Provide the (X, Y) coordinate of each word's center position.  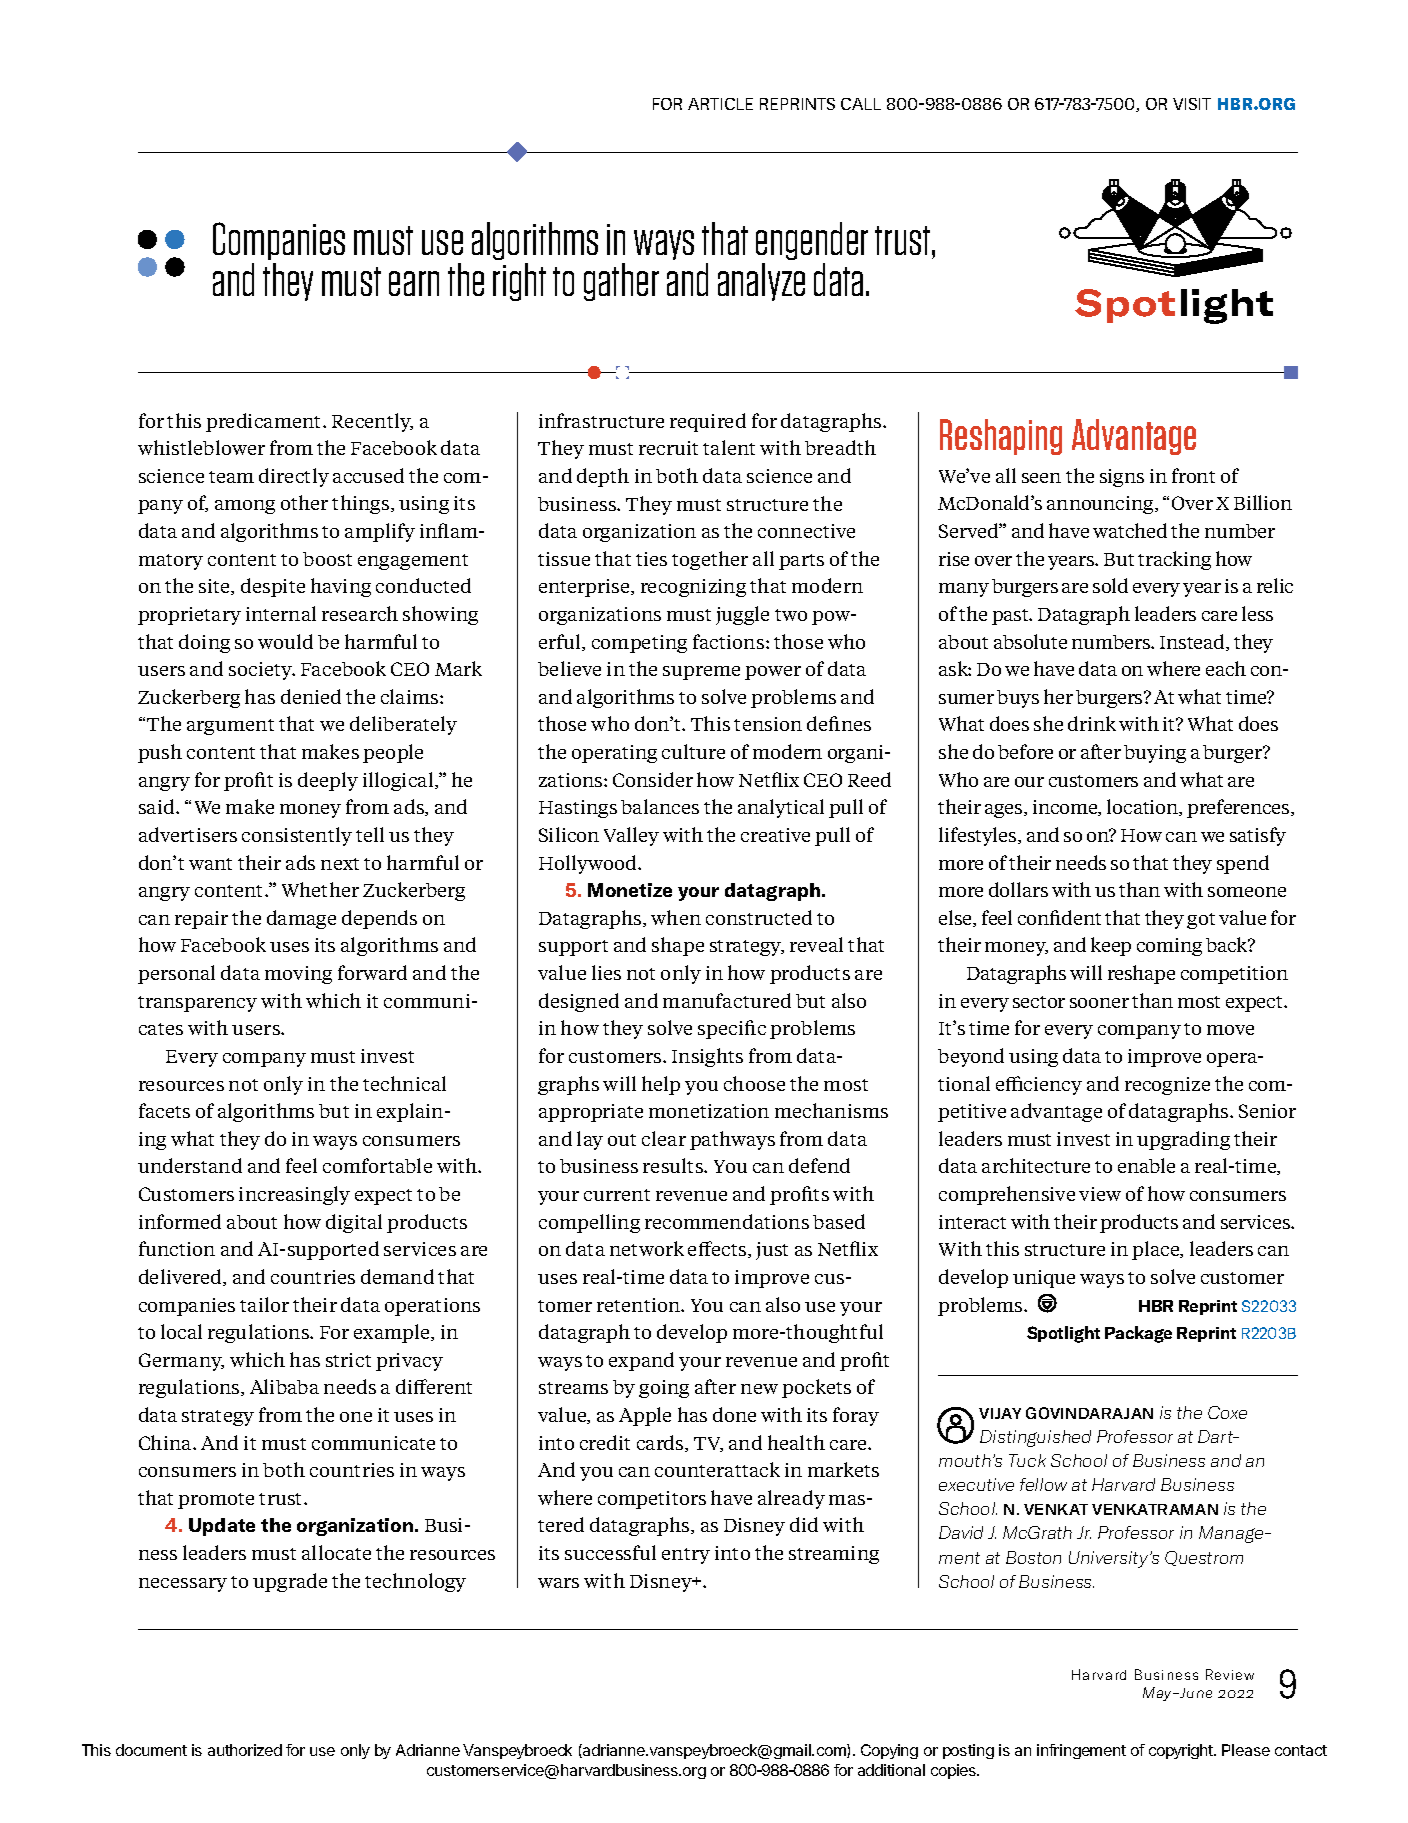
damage (301, 919)
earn (414, 283)
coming (1169, 947)
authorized (245, 1750)
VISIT (1192, 104)
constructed (759, 917)
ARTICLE (720, 104)
